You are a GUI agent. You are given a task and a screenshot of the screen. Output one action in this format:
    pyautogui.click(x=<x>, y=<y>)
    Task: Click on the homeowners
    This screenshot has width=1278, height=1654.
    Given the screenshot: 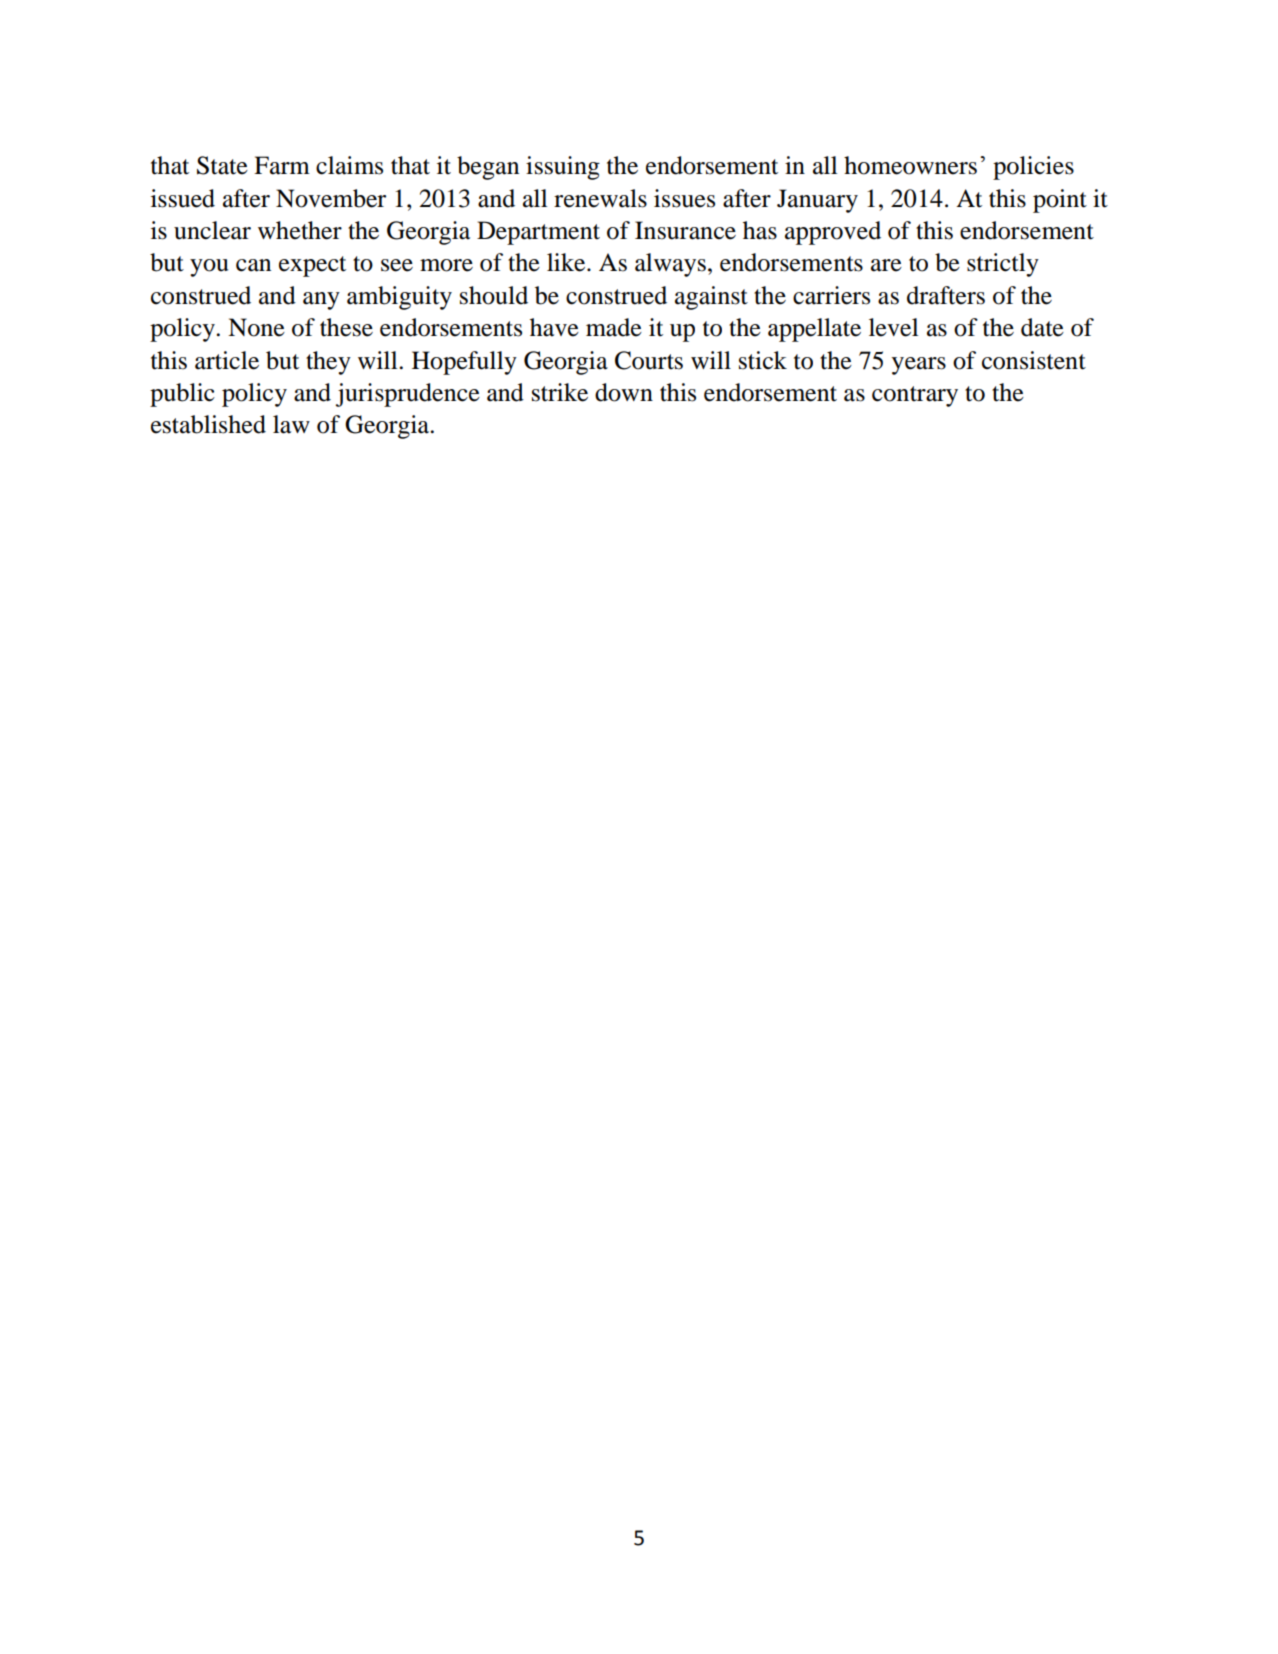 What is the action you would take?
    pyautogui.click(x=910, y=165)
